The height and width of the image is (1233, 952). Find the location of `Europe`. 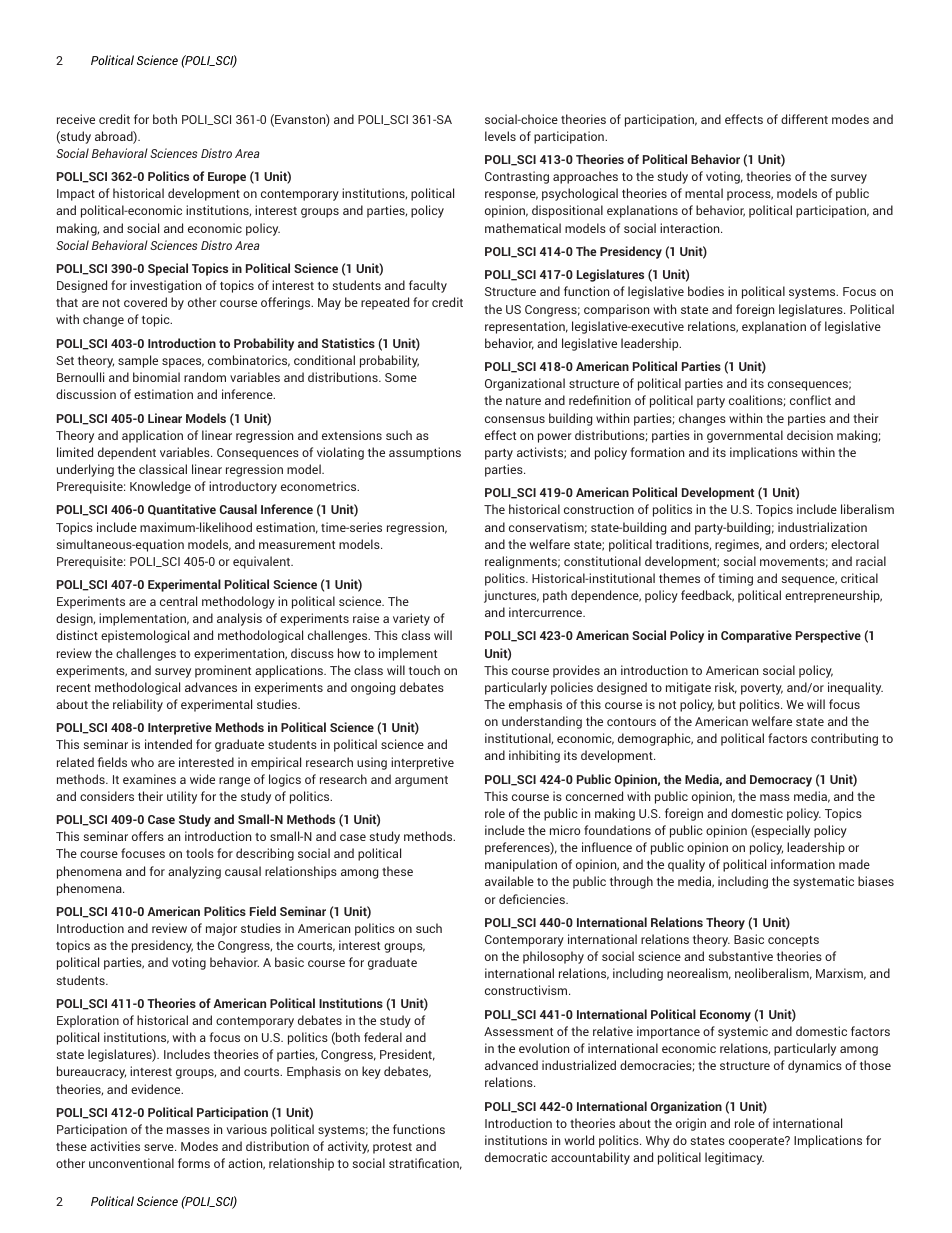

Europe is located at coordinates (227, 178).
